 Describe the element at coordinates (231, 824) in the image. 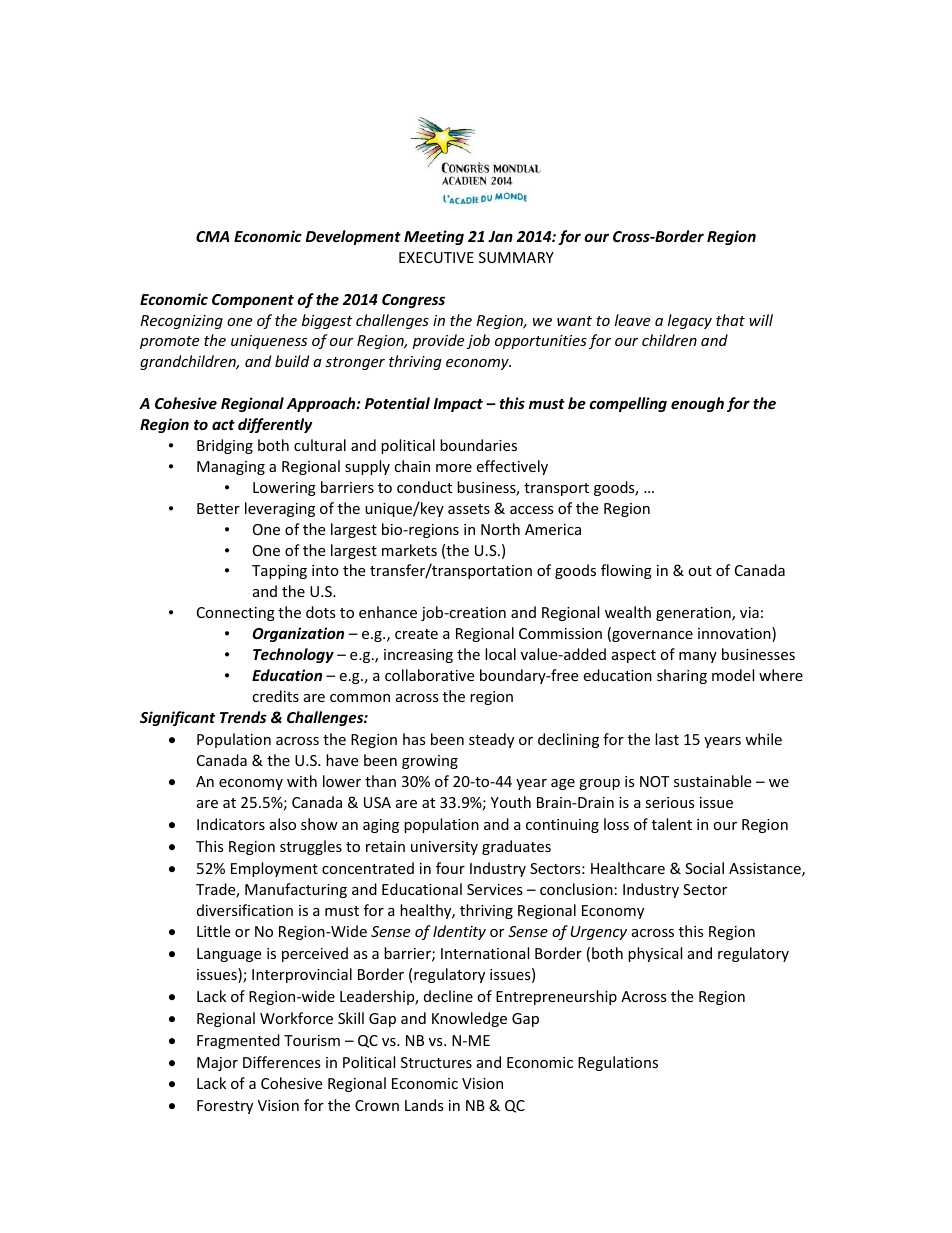

I see `Indicators` at that location.
